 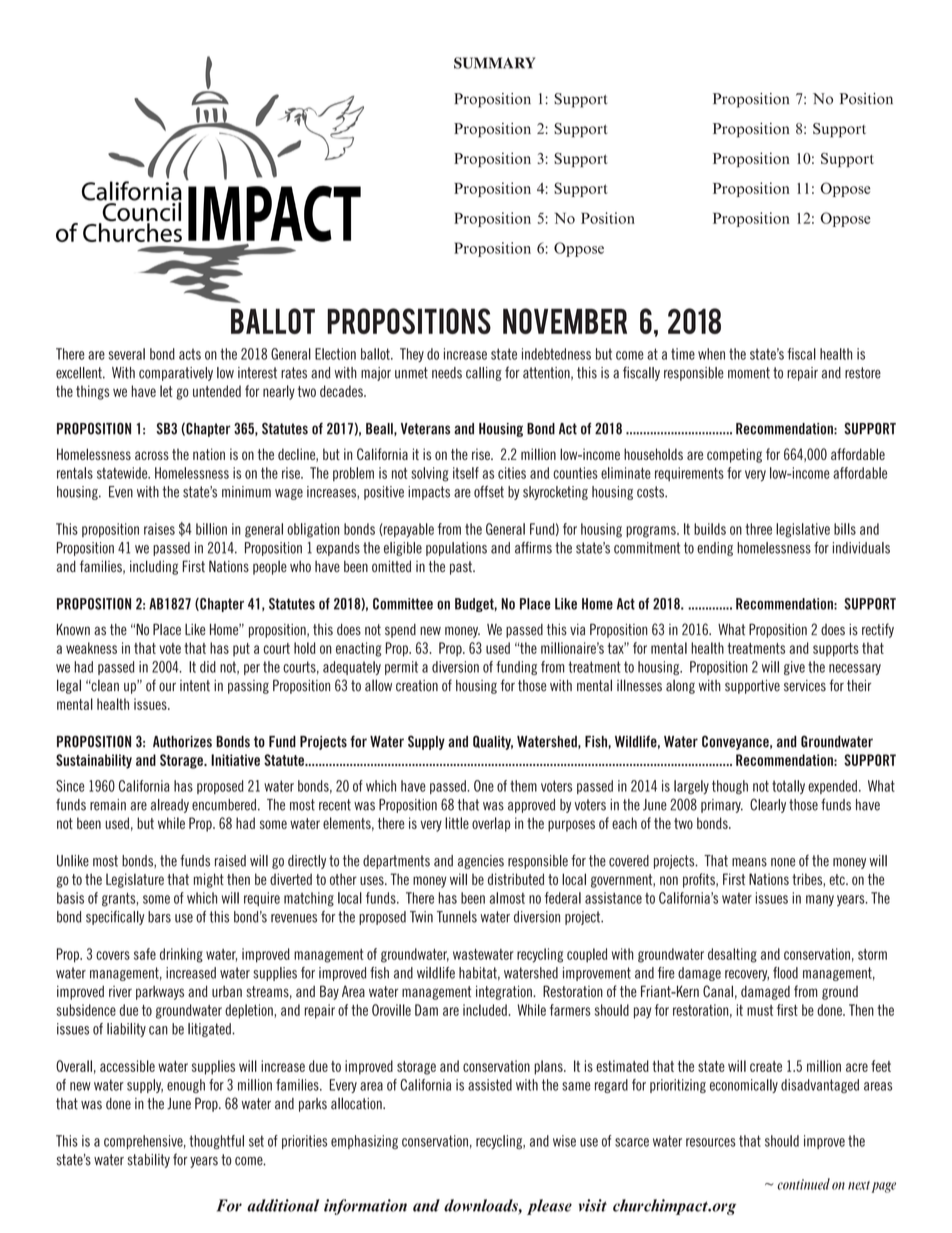 I want to click on distributed, so click(x=516, y=879).
